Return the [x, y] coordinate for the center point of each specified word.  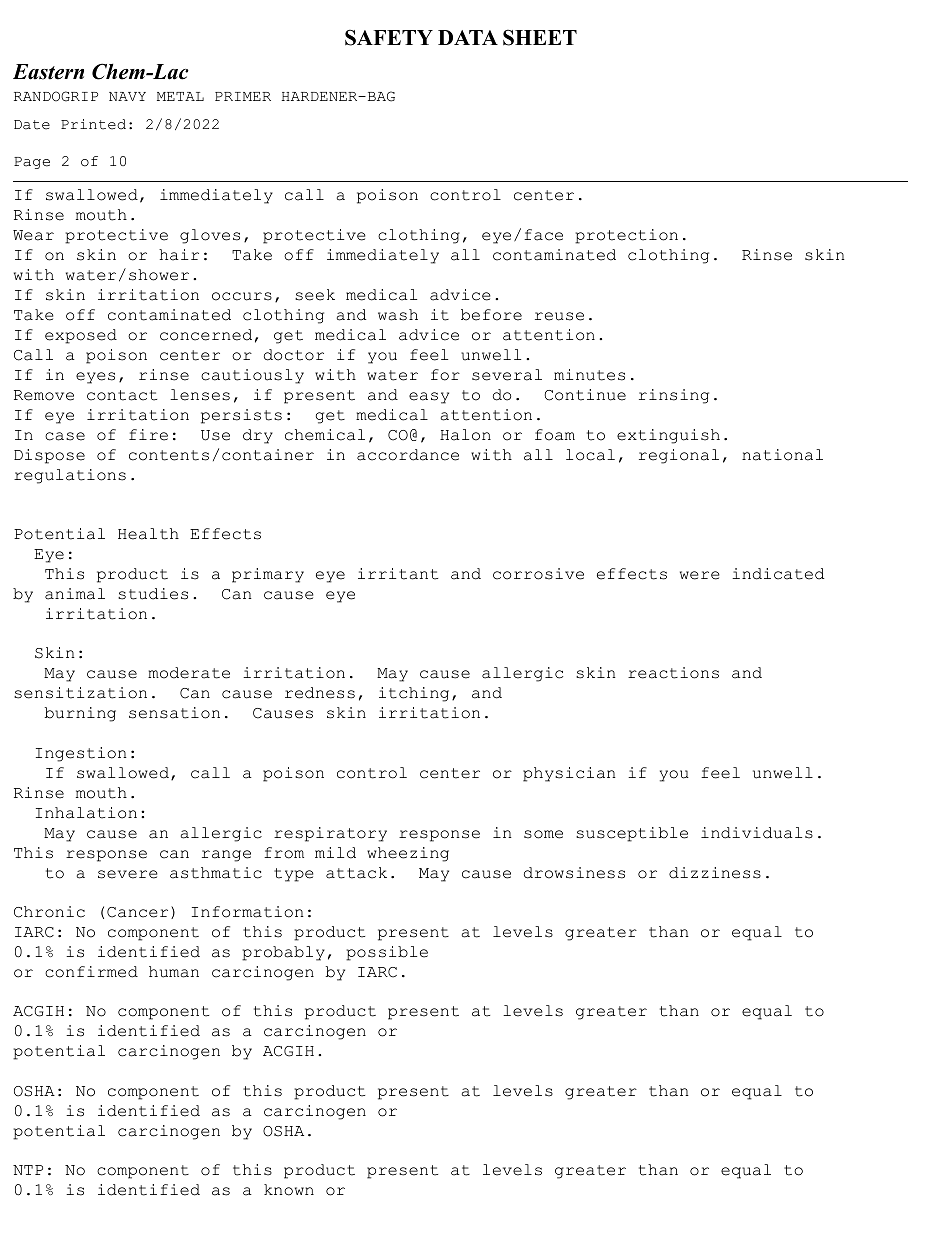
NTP [28, 1170]
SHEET [540, 37]
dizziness [715, 873]
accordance [408, 455]
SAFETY [389, 37]
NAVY [127, 96]
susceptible [632, 834]
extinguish [668, 436]
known [289, 1190]
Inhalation [86, 813]
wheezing [408, 854]
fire [148, 435]
